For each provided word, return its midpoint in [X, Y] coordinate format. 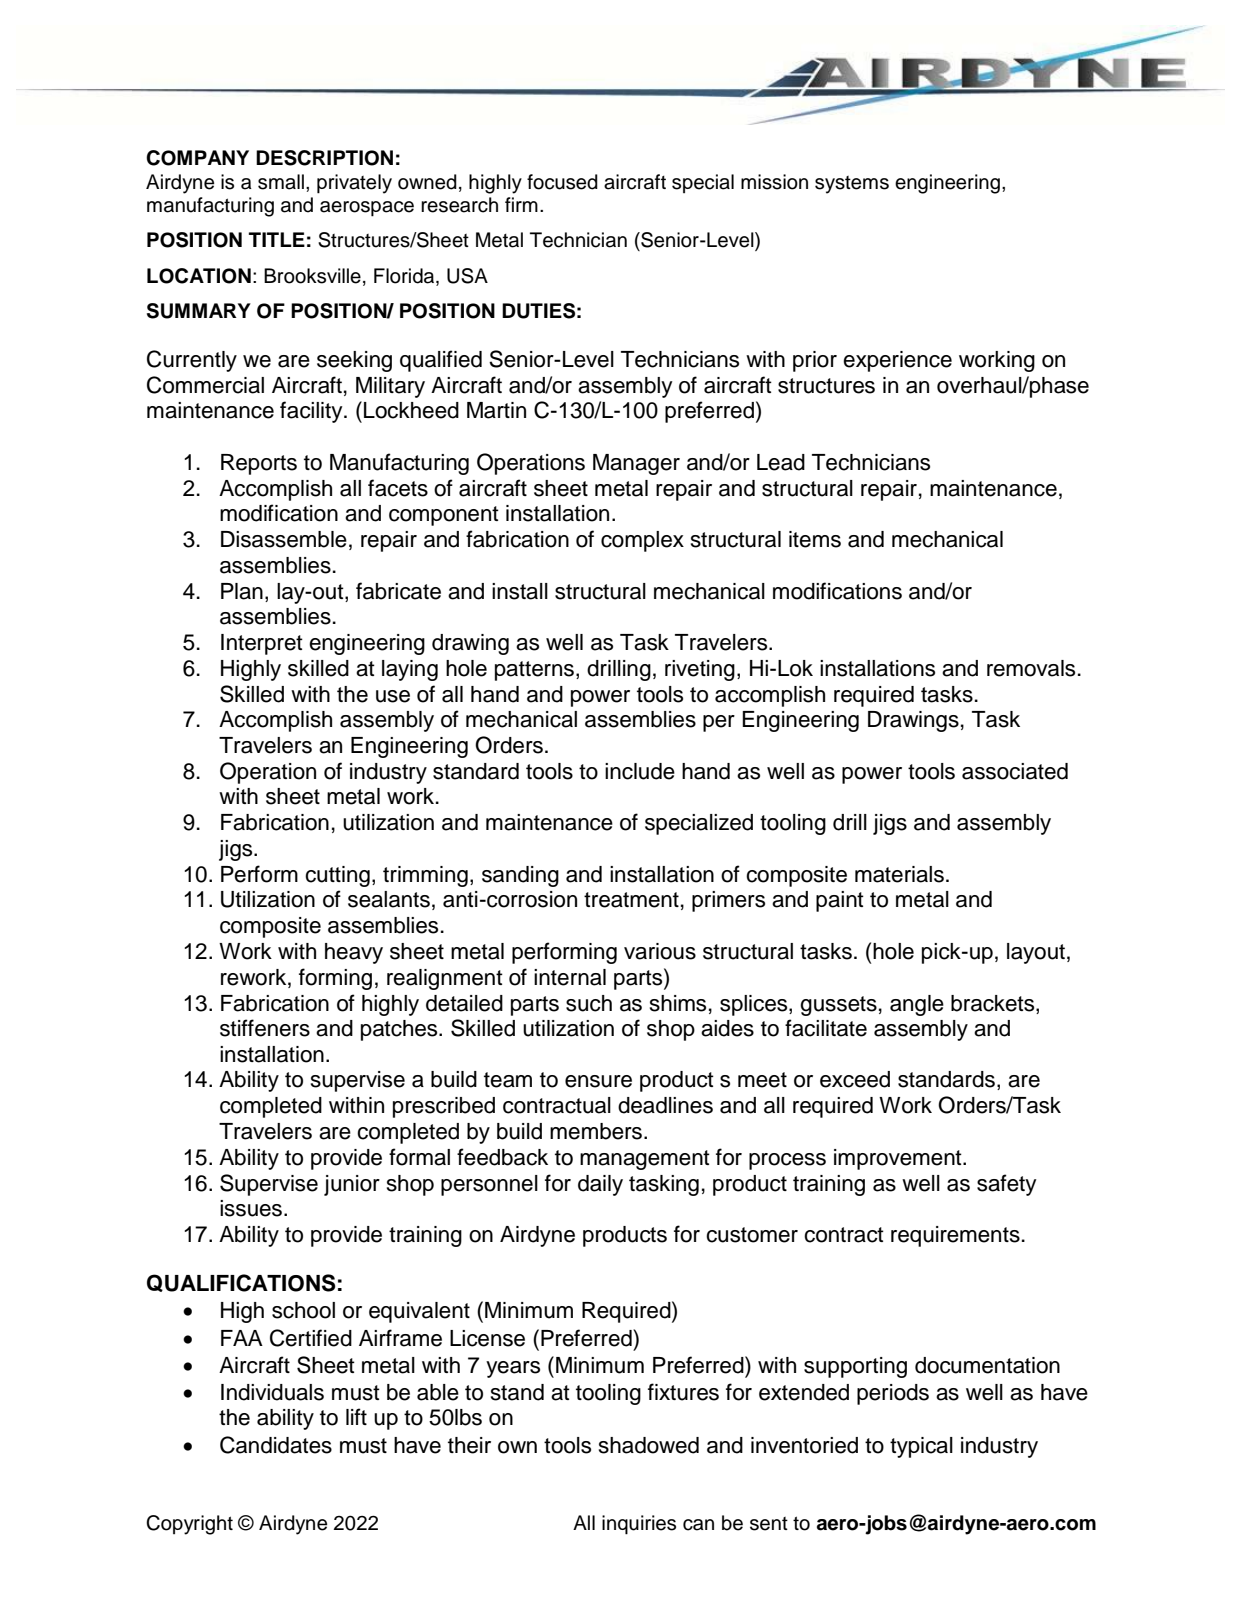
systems [852, 185]
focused [562, 182]
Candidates [276, 1445]
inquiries [639, 1525]
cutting [337, 876]
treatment [631, 900]
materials [899, 874]
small [281, 182]
